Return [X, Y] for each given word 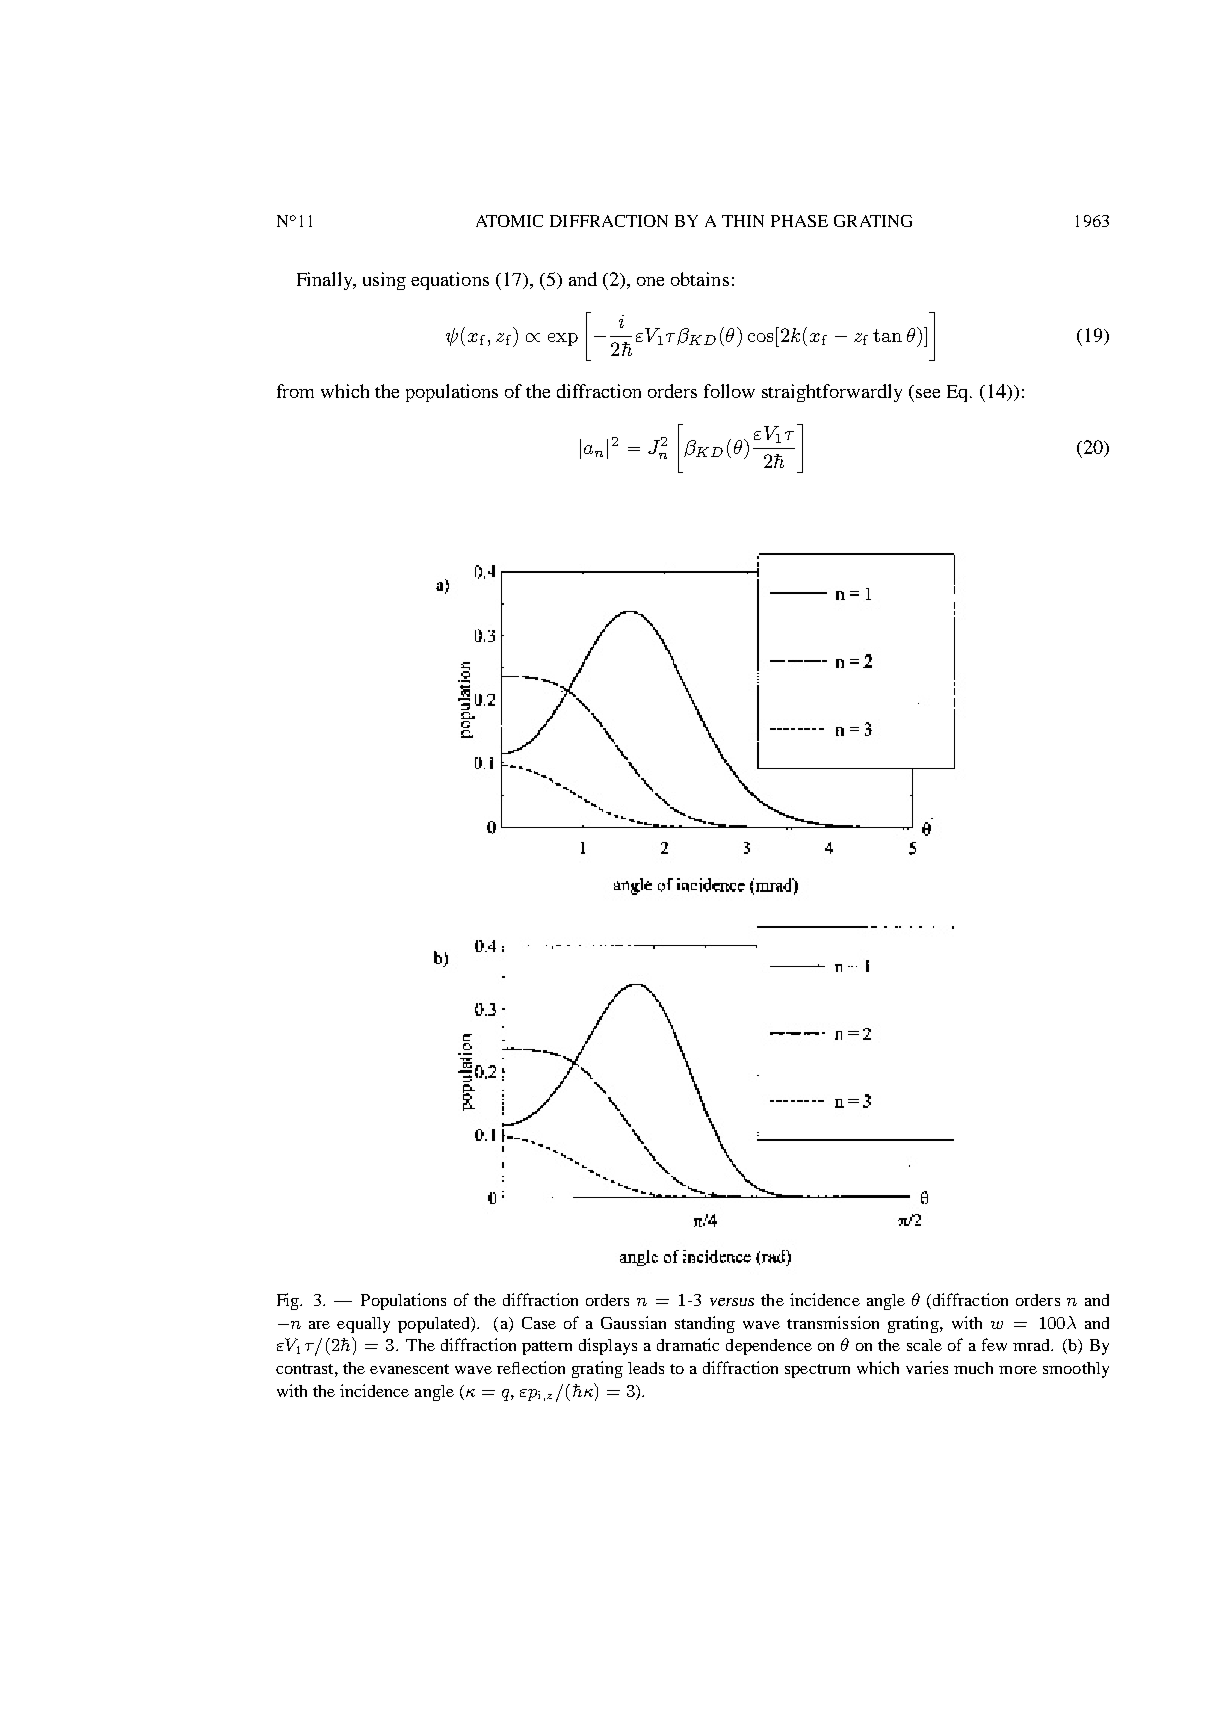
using [384, 281]
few [994, 1344]
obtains [700, 279]
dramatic [688, 1344]
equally [363, 1325]
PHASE [799, 221]
